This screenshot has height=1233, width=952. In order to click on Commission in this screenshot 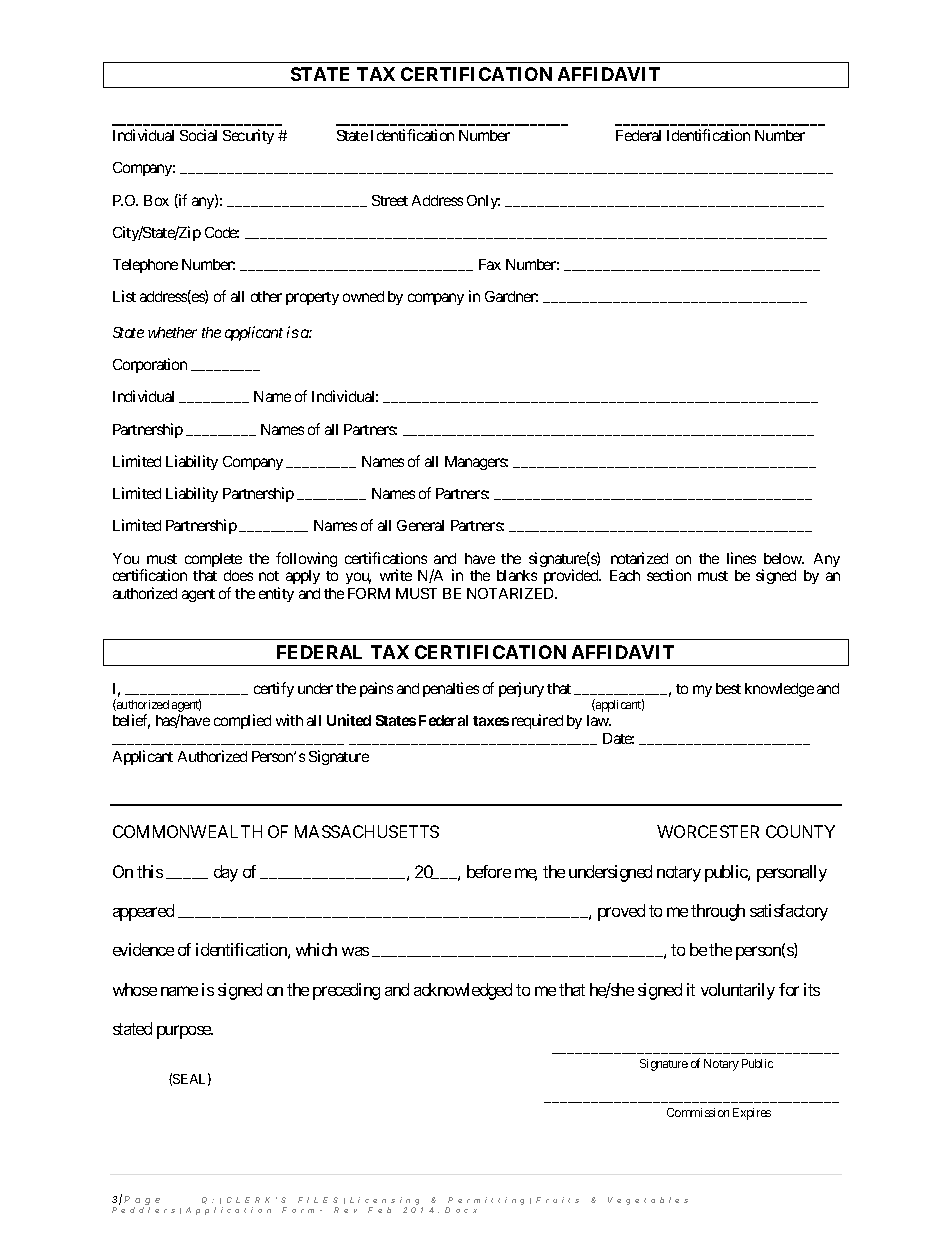, I will do `click(698, 1112)`.
